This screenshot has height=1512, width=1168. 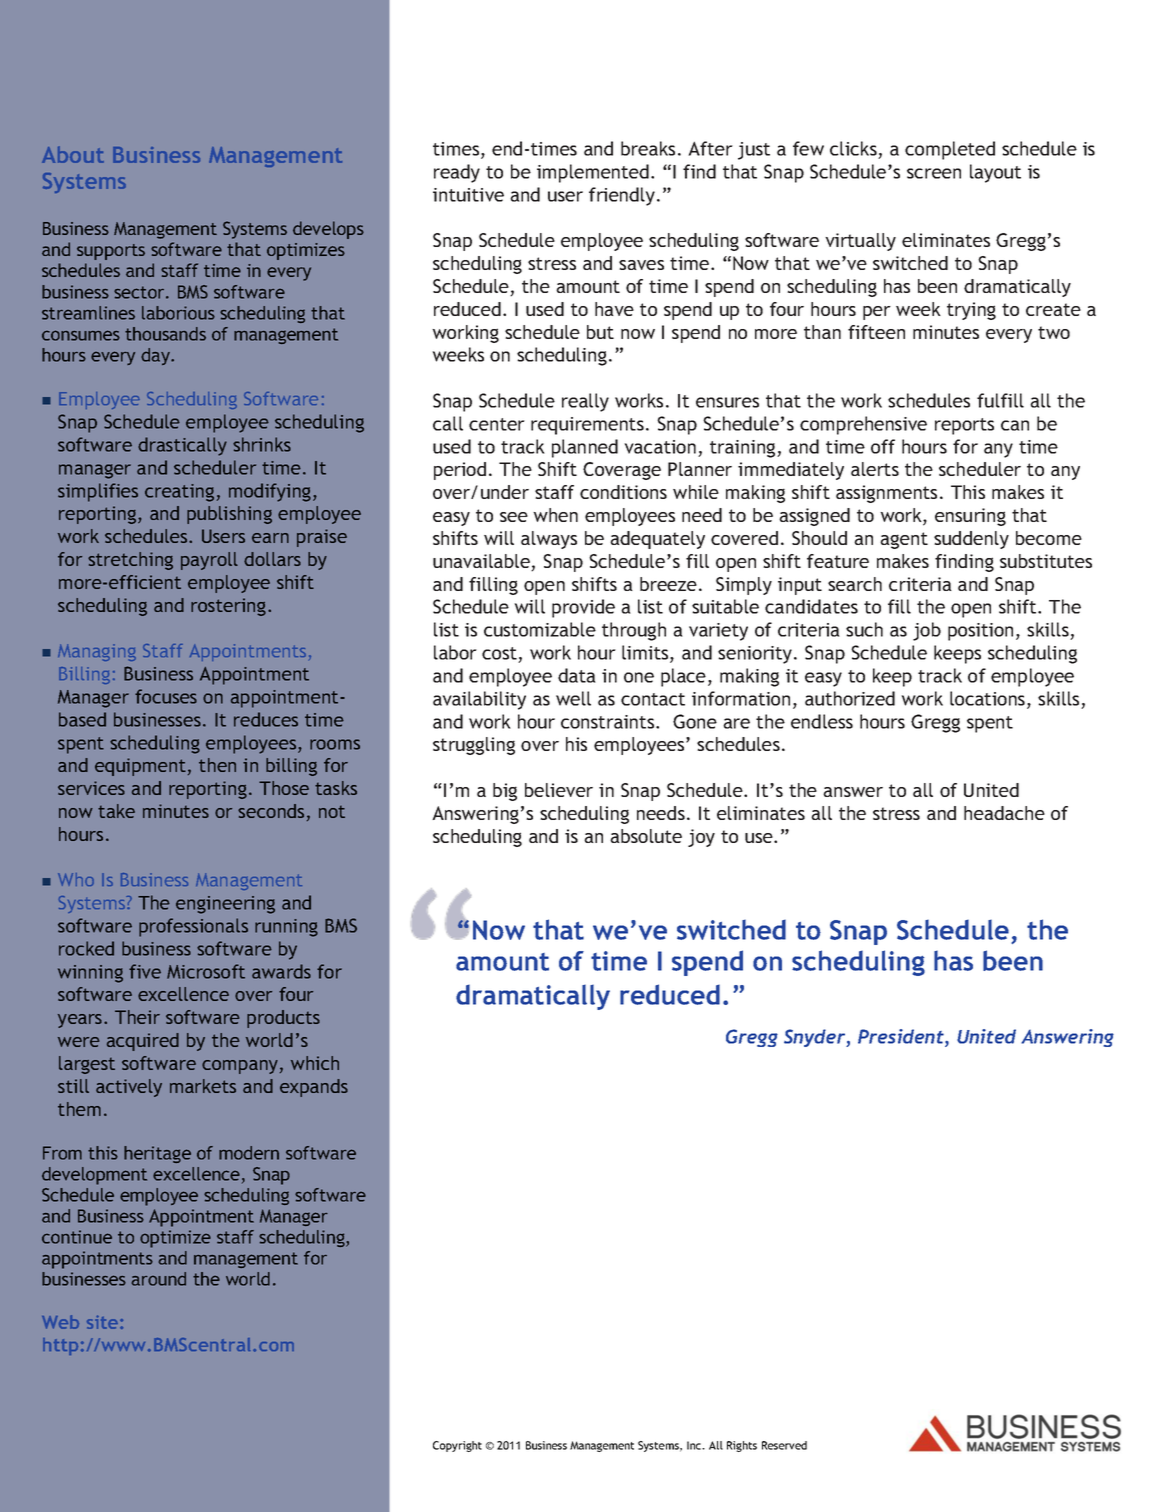 I want to click on believer, so click(x=559, y=790).
